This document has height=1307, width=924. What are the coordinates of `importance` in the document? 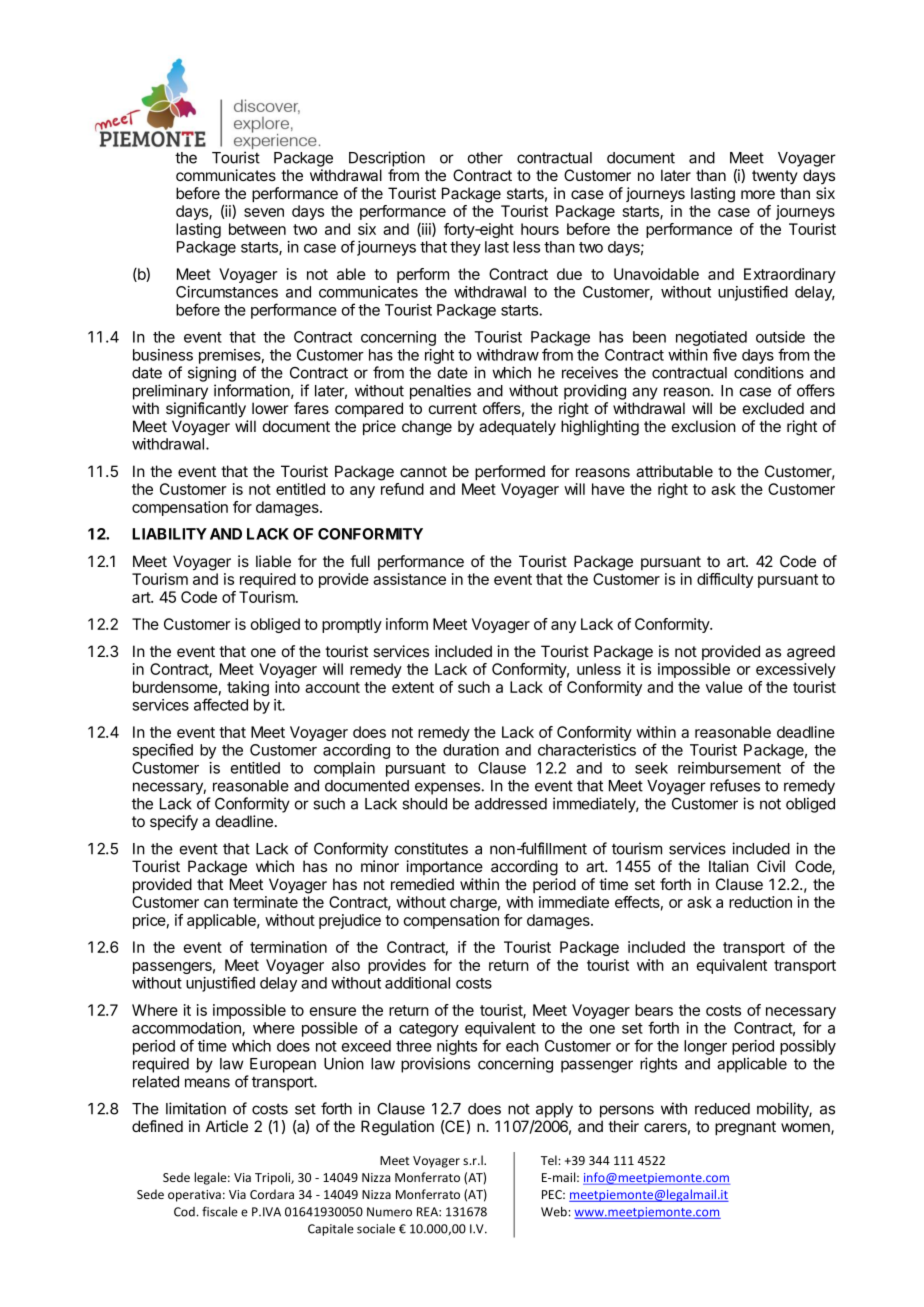 It's located at (444, 867).
